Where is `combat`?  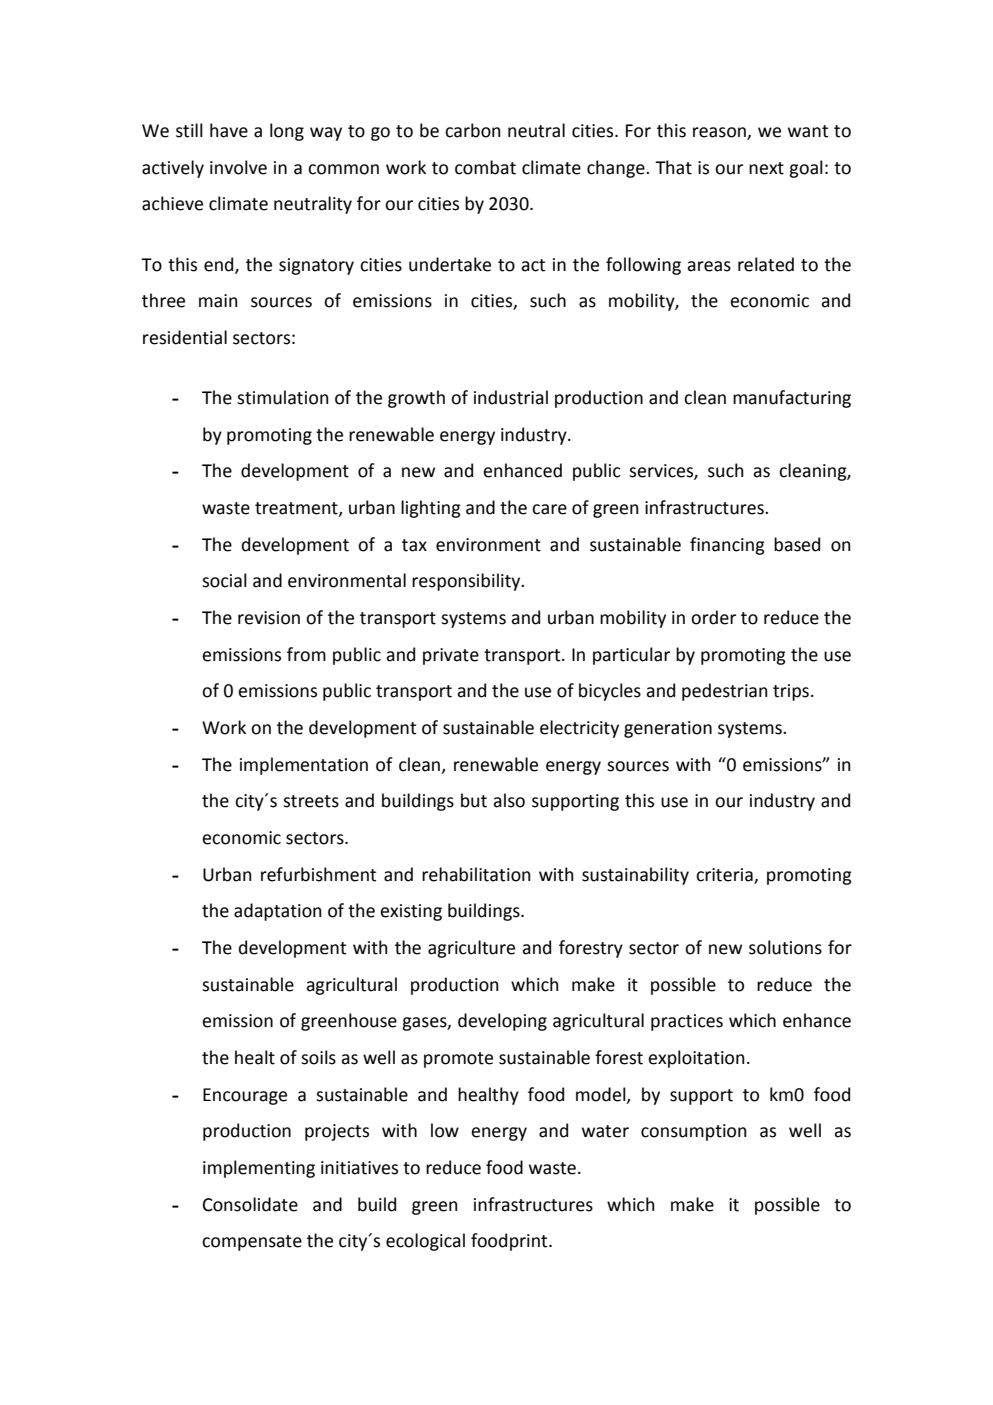 combat is located at coordinates (485, 167).
